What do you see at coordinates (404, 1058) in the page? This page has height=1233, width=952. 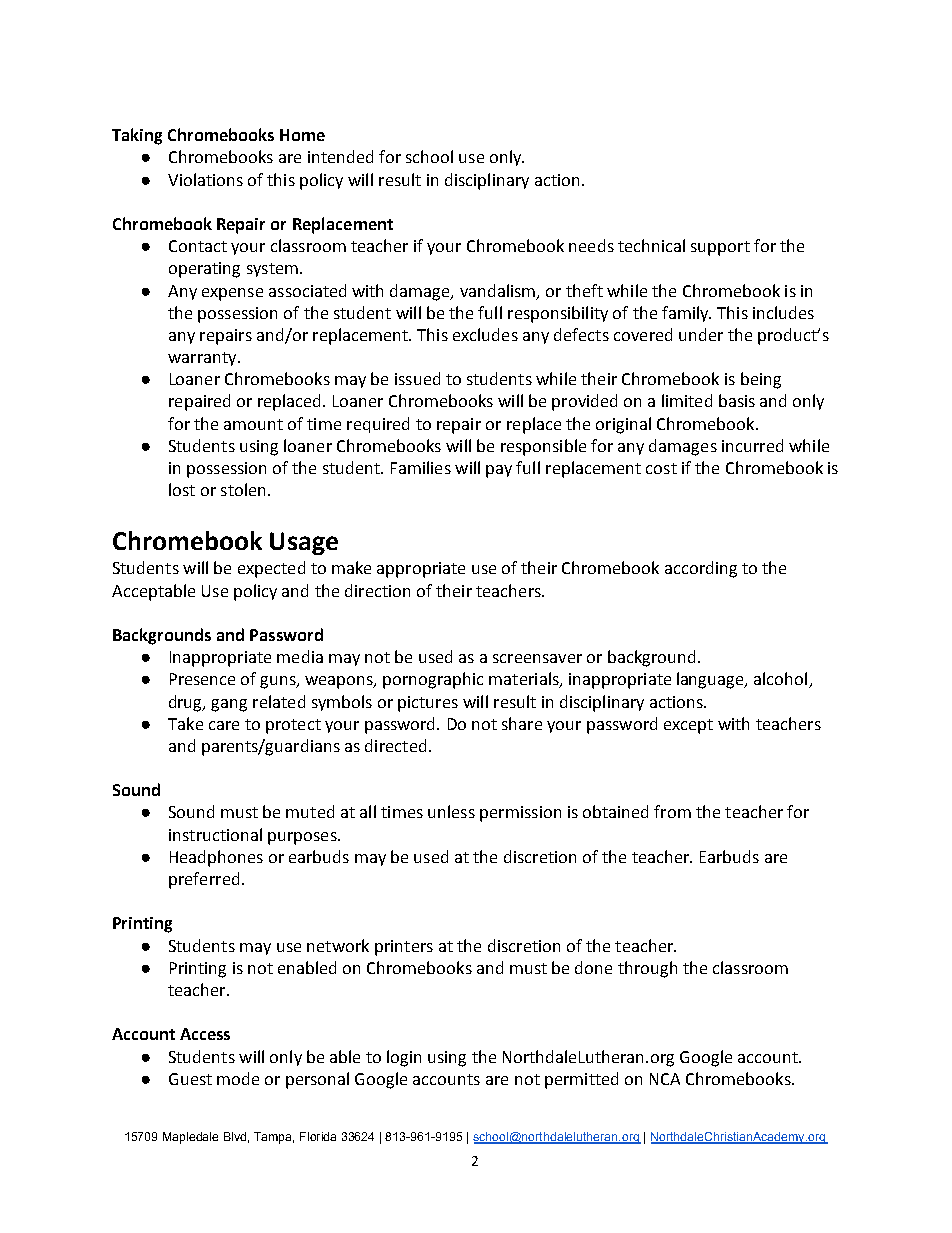 I see `login` at bounding box center [404, 1058].
